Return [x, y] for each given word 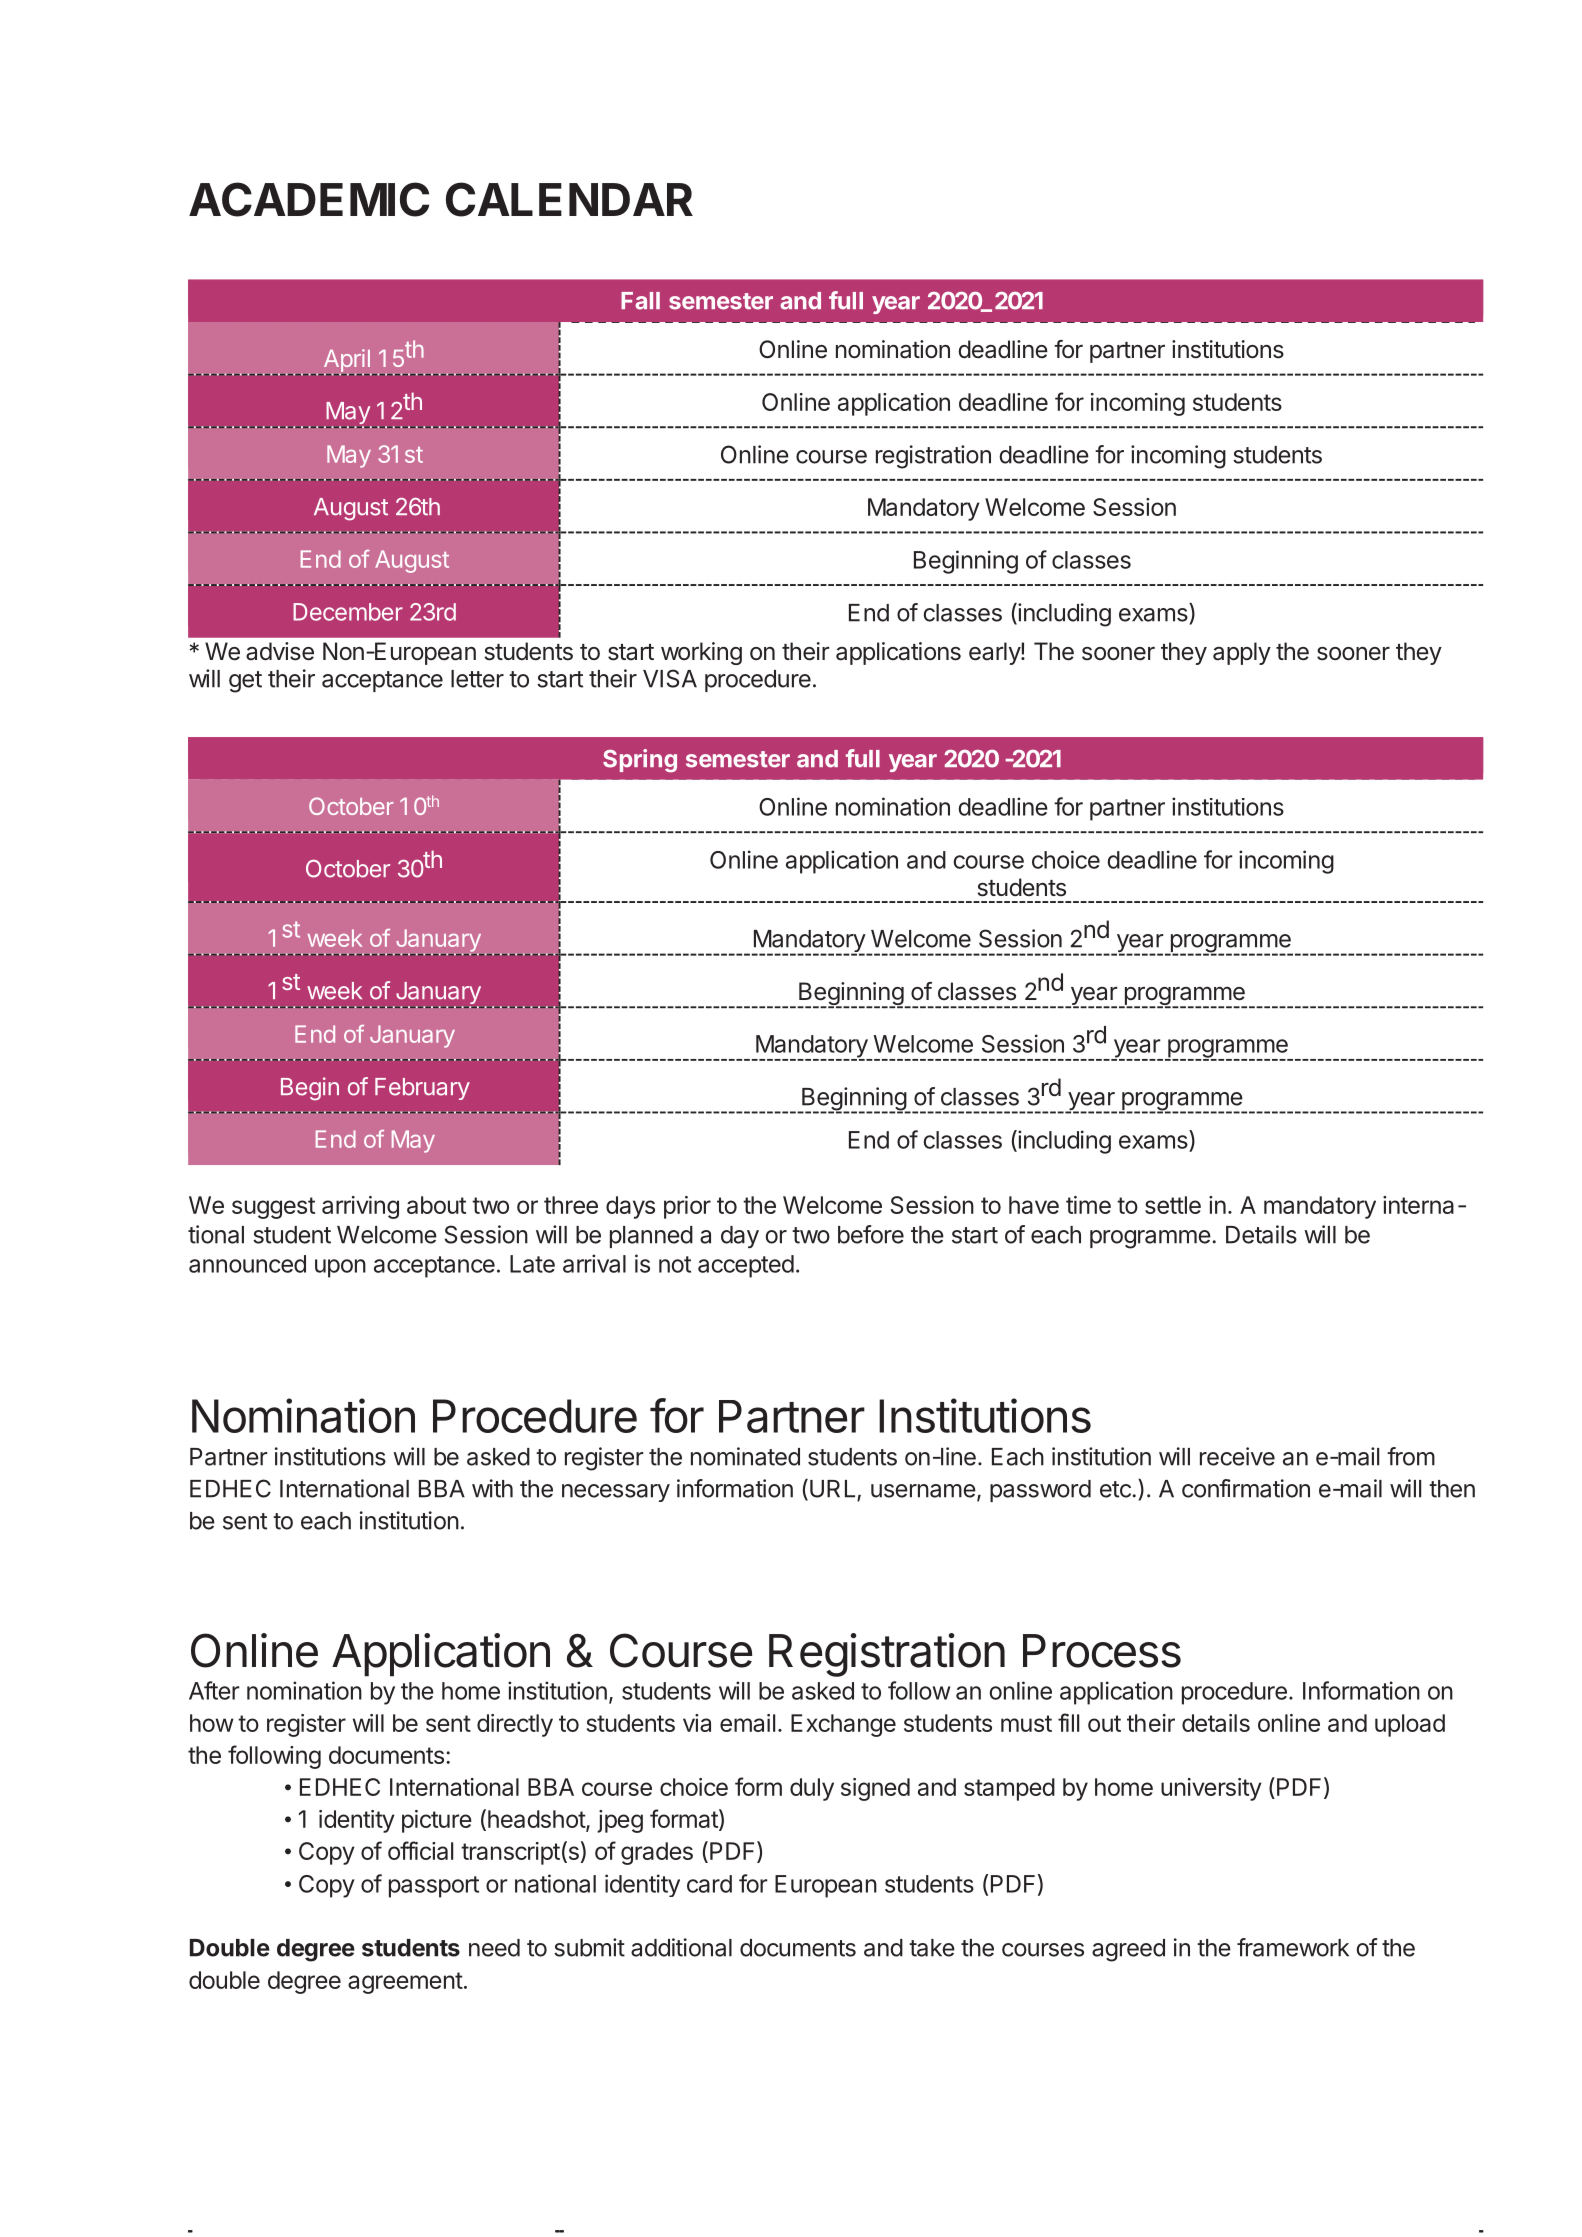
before [871, 1234]
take [932, 1948]
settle [1173, 1205]
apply [1242, 653]
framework [1293, 1947]
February [422, 1089]
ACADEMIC [309, 199]
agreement [405, 1983]
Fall [640, 301]
